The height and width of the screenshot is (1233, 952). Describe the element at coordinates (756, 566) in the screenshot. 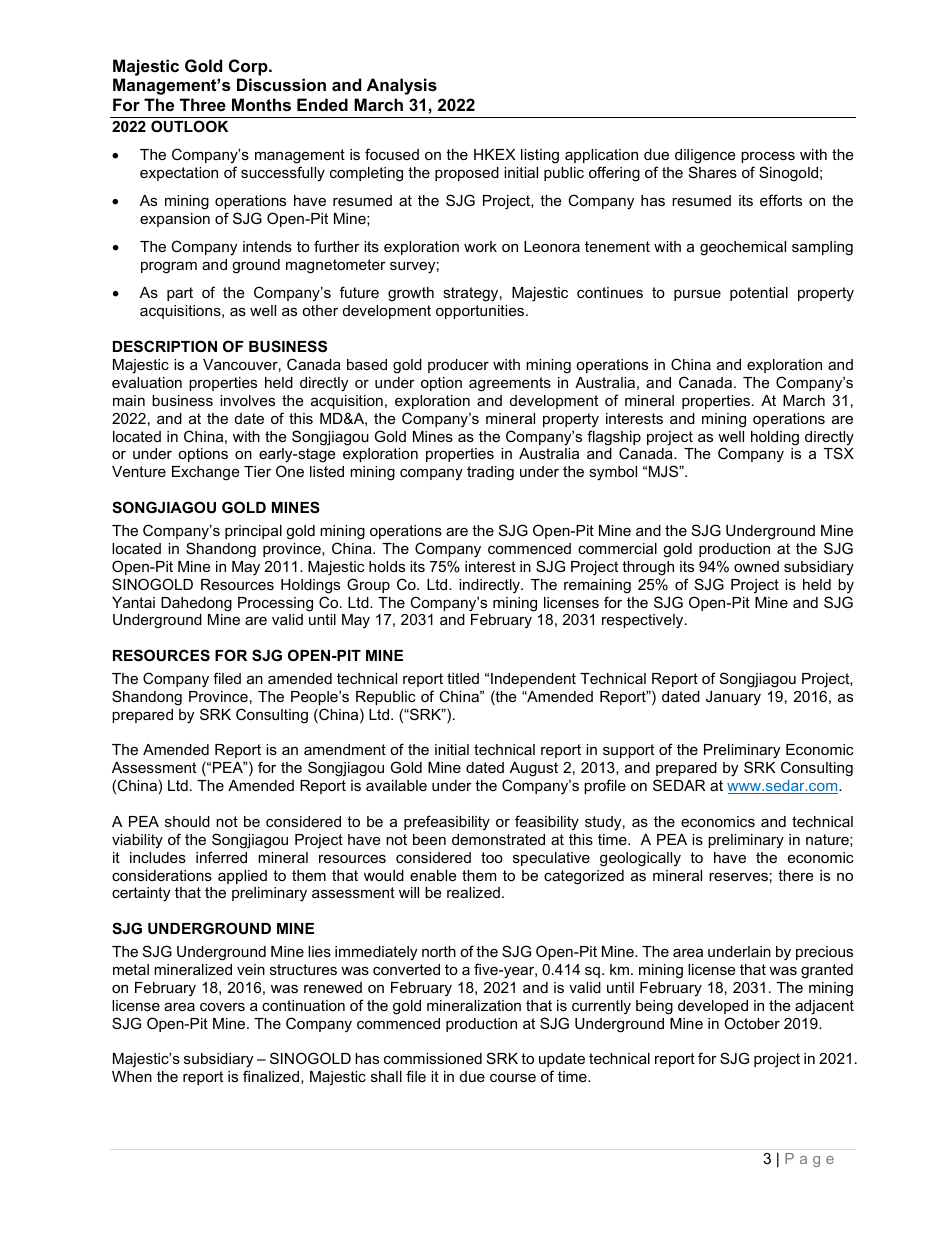

I see `owned` at that location.
